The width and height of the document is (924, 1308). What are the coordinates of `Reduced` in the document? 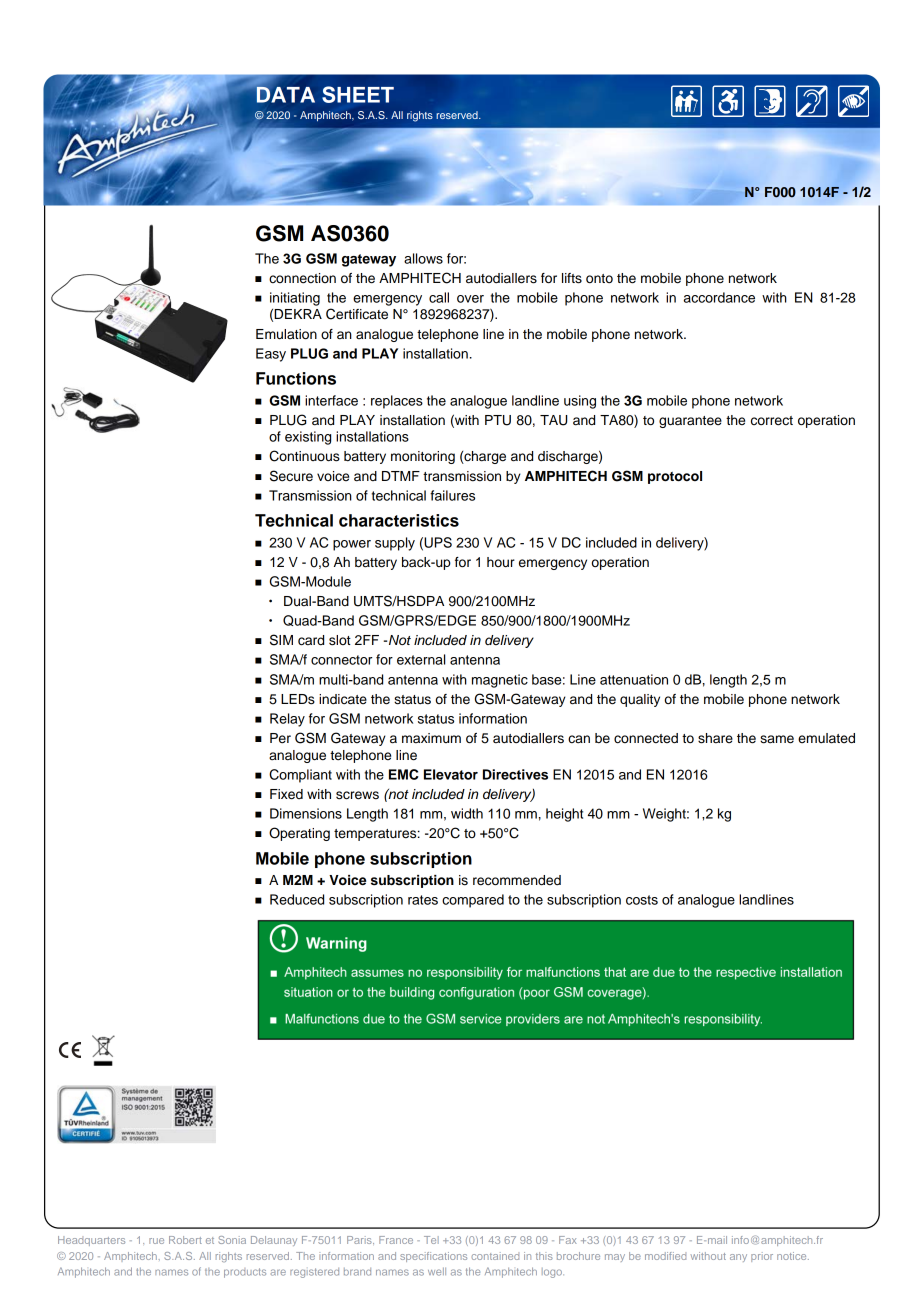 It's located at (297, 899).
